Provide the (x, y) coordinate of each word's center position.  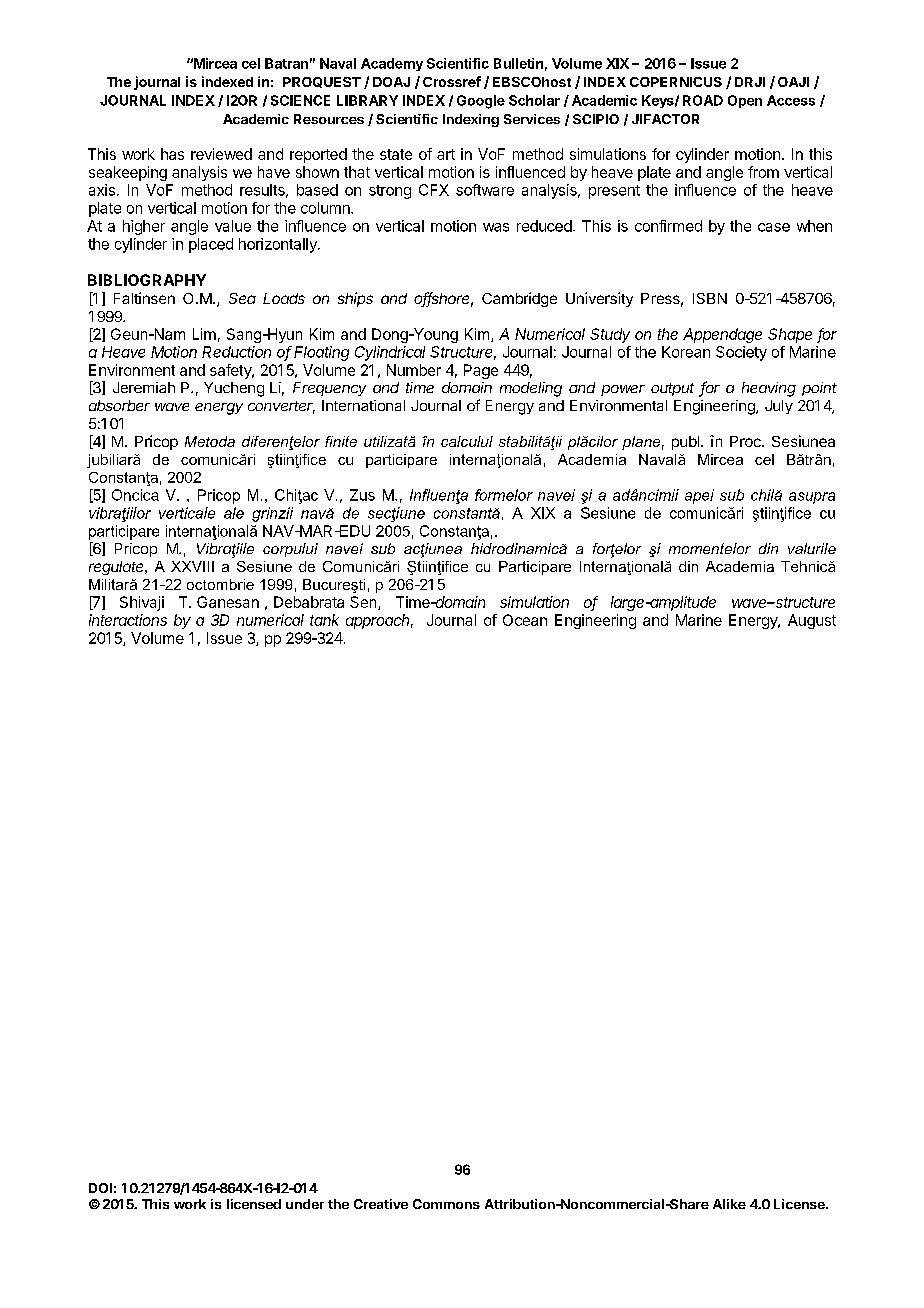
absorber (119, 405)
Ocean (525, 620)
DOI (100, 1188)
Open (745, 101)
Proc (746, 441)
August (812, 621)
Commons (446, 1204)
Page (481, 371)
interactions (128, 620)
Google (481, 102)
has (172, 154)
